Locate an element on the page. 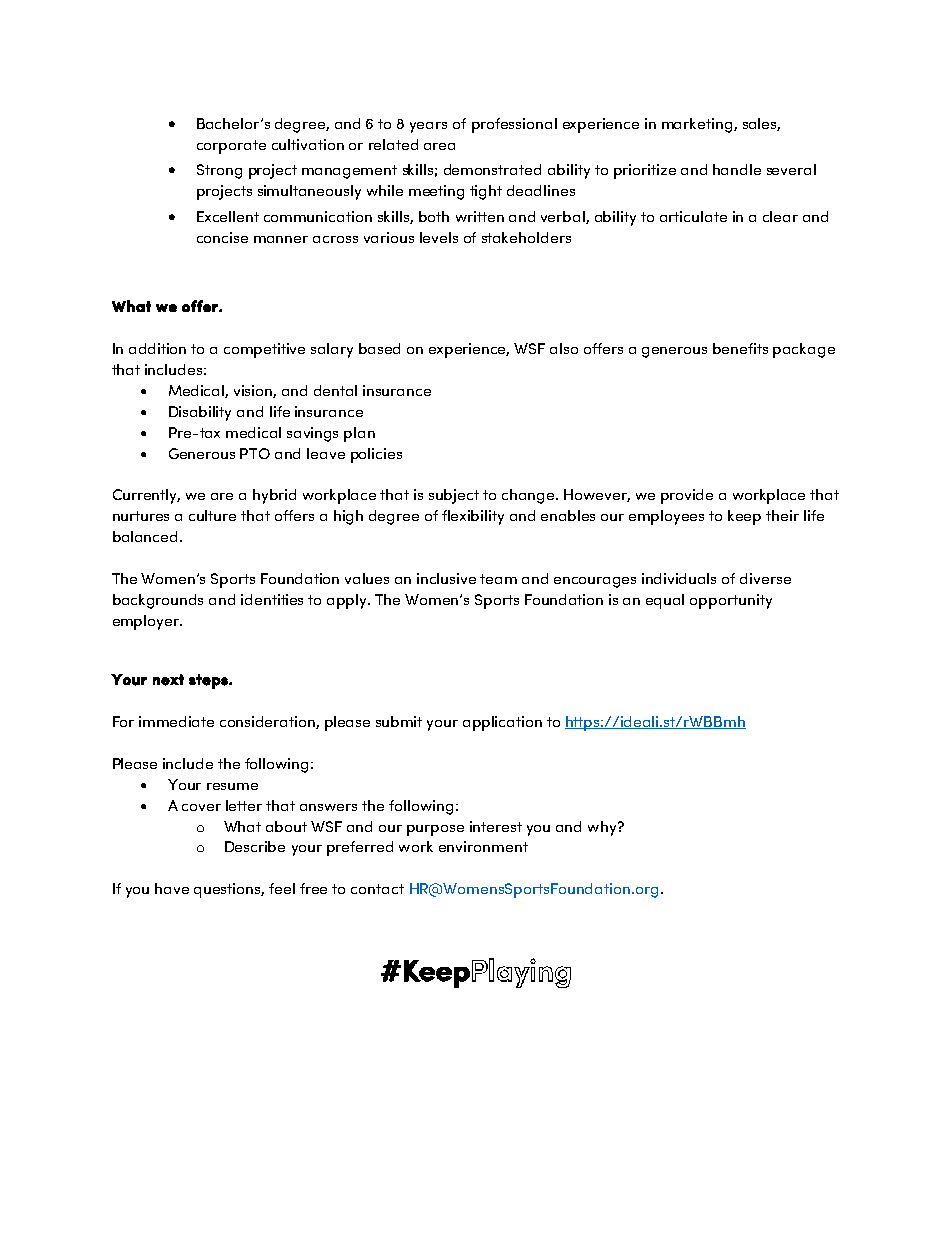 This page has height=1233, width=952. why is located at coordinates (603, 828).
